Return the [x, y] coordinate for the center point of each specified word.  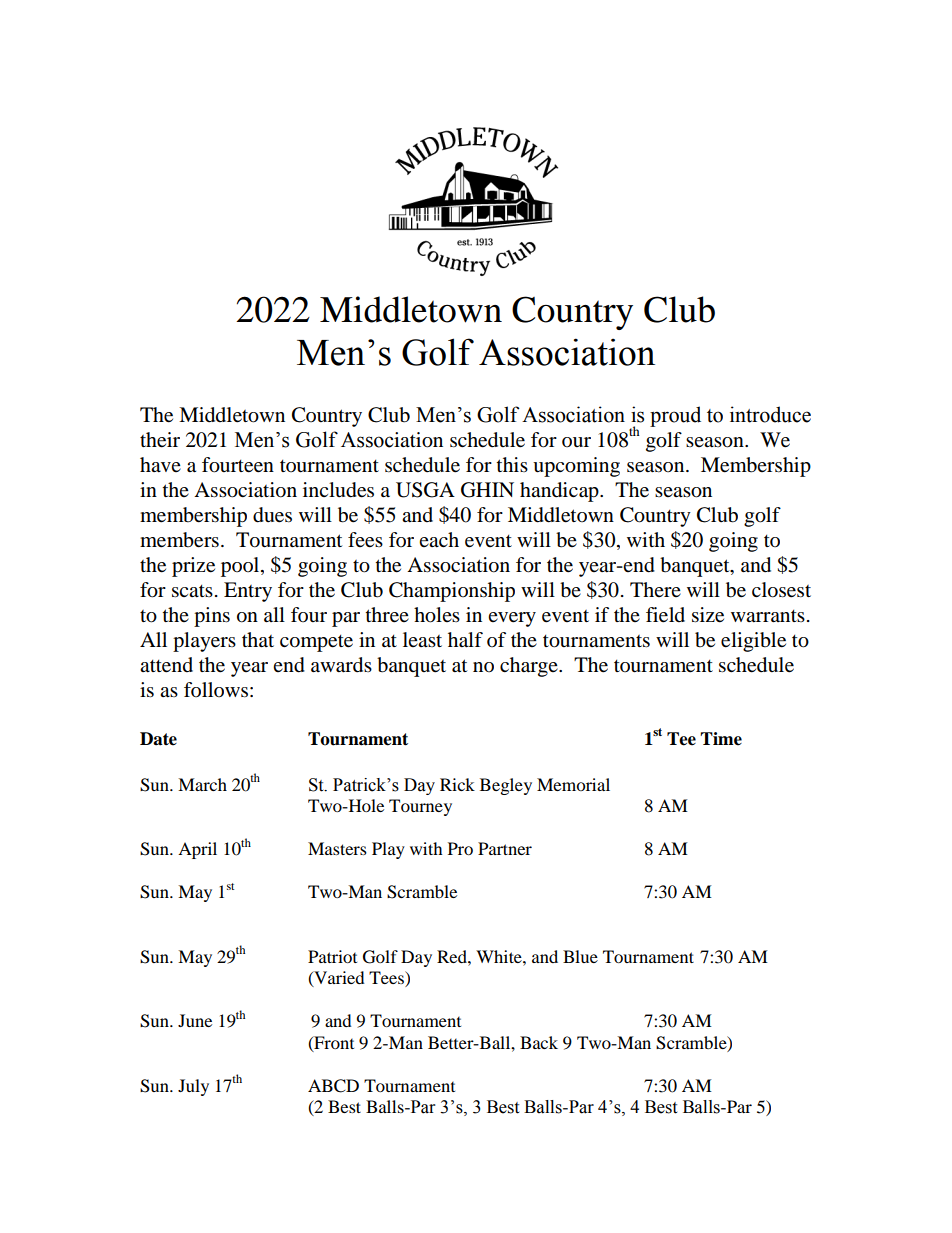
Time [721, 739]
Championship [452, 592]
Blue [580, 956]
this [512, 464]
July [193, 1087]
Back [539, 1042]
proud [675, 416]
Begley [506, 786]
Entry [248, 592]
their [160, 440]
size [708, 615]
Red [453, 956]
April [197, 850]
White [500, 956]
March [202, 784]
